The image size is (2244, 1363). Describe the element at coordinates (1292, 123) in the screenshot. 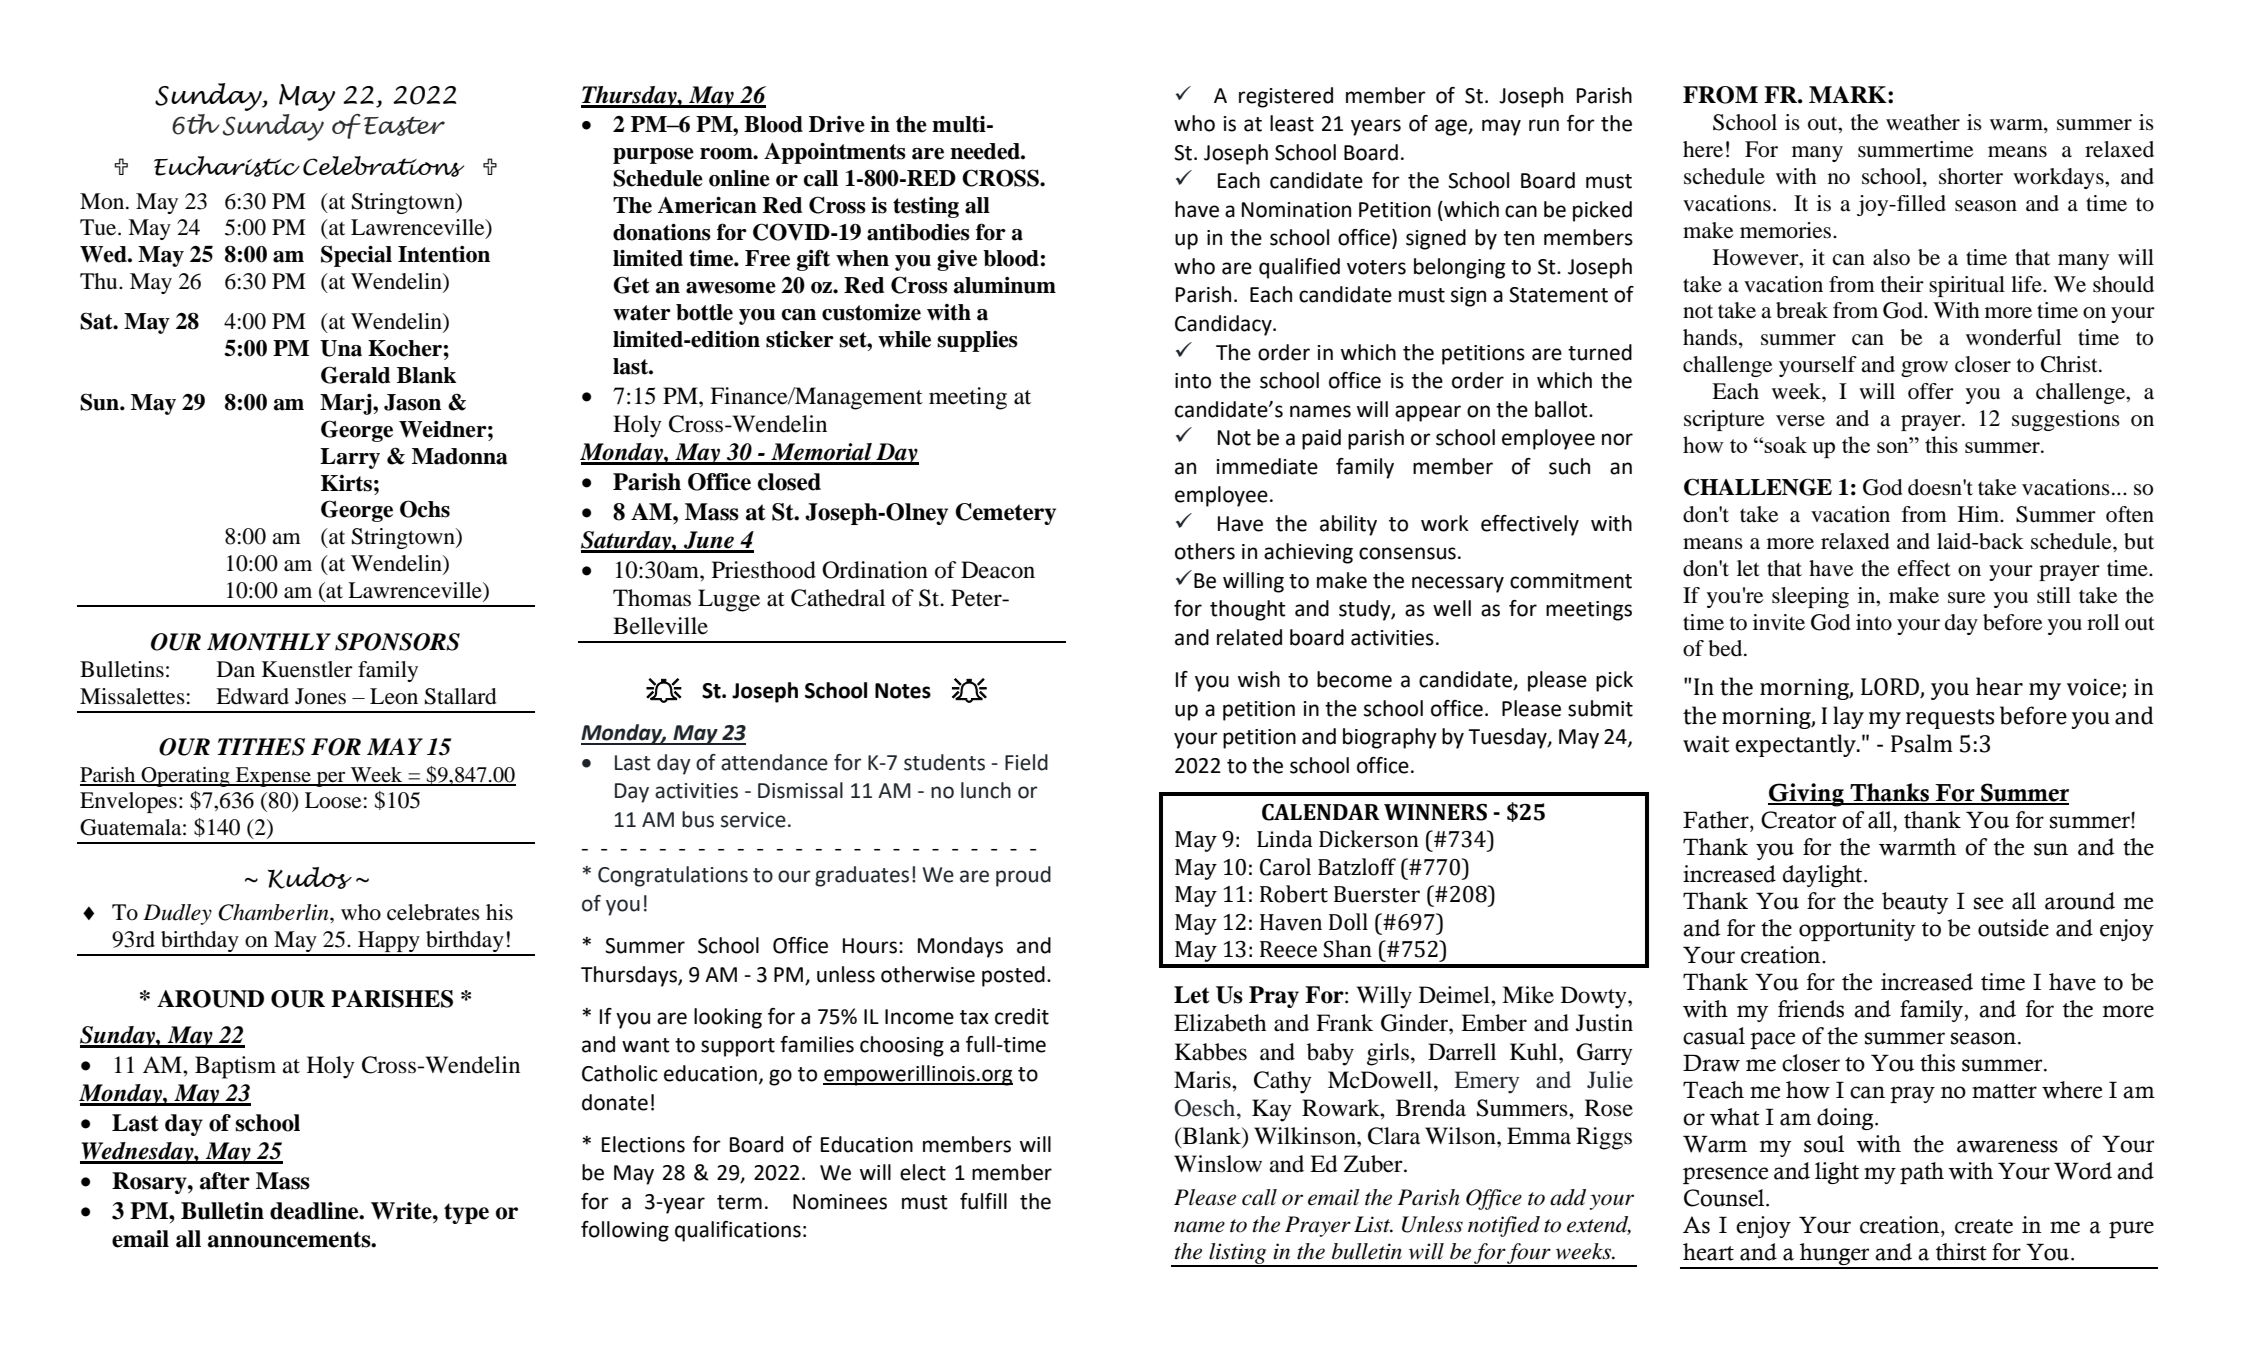

I see `least` at that location.
